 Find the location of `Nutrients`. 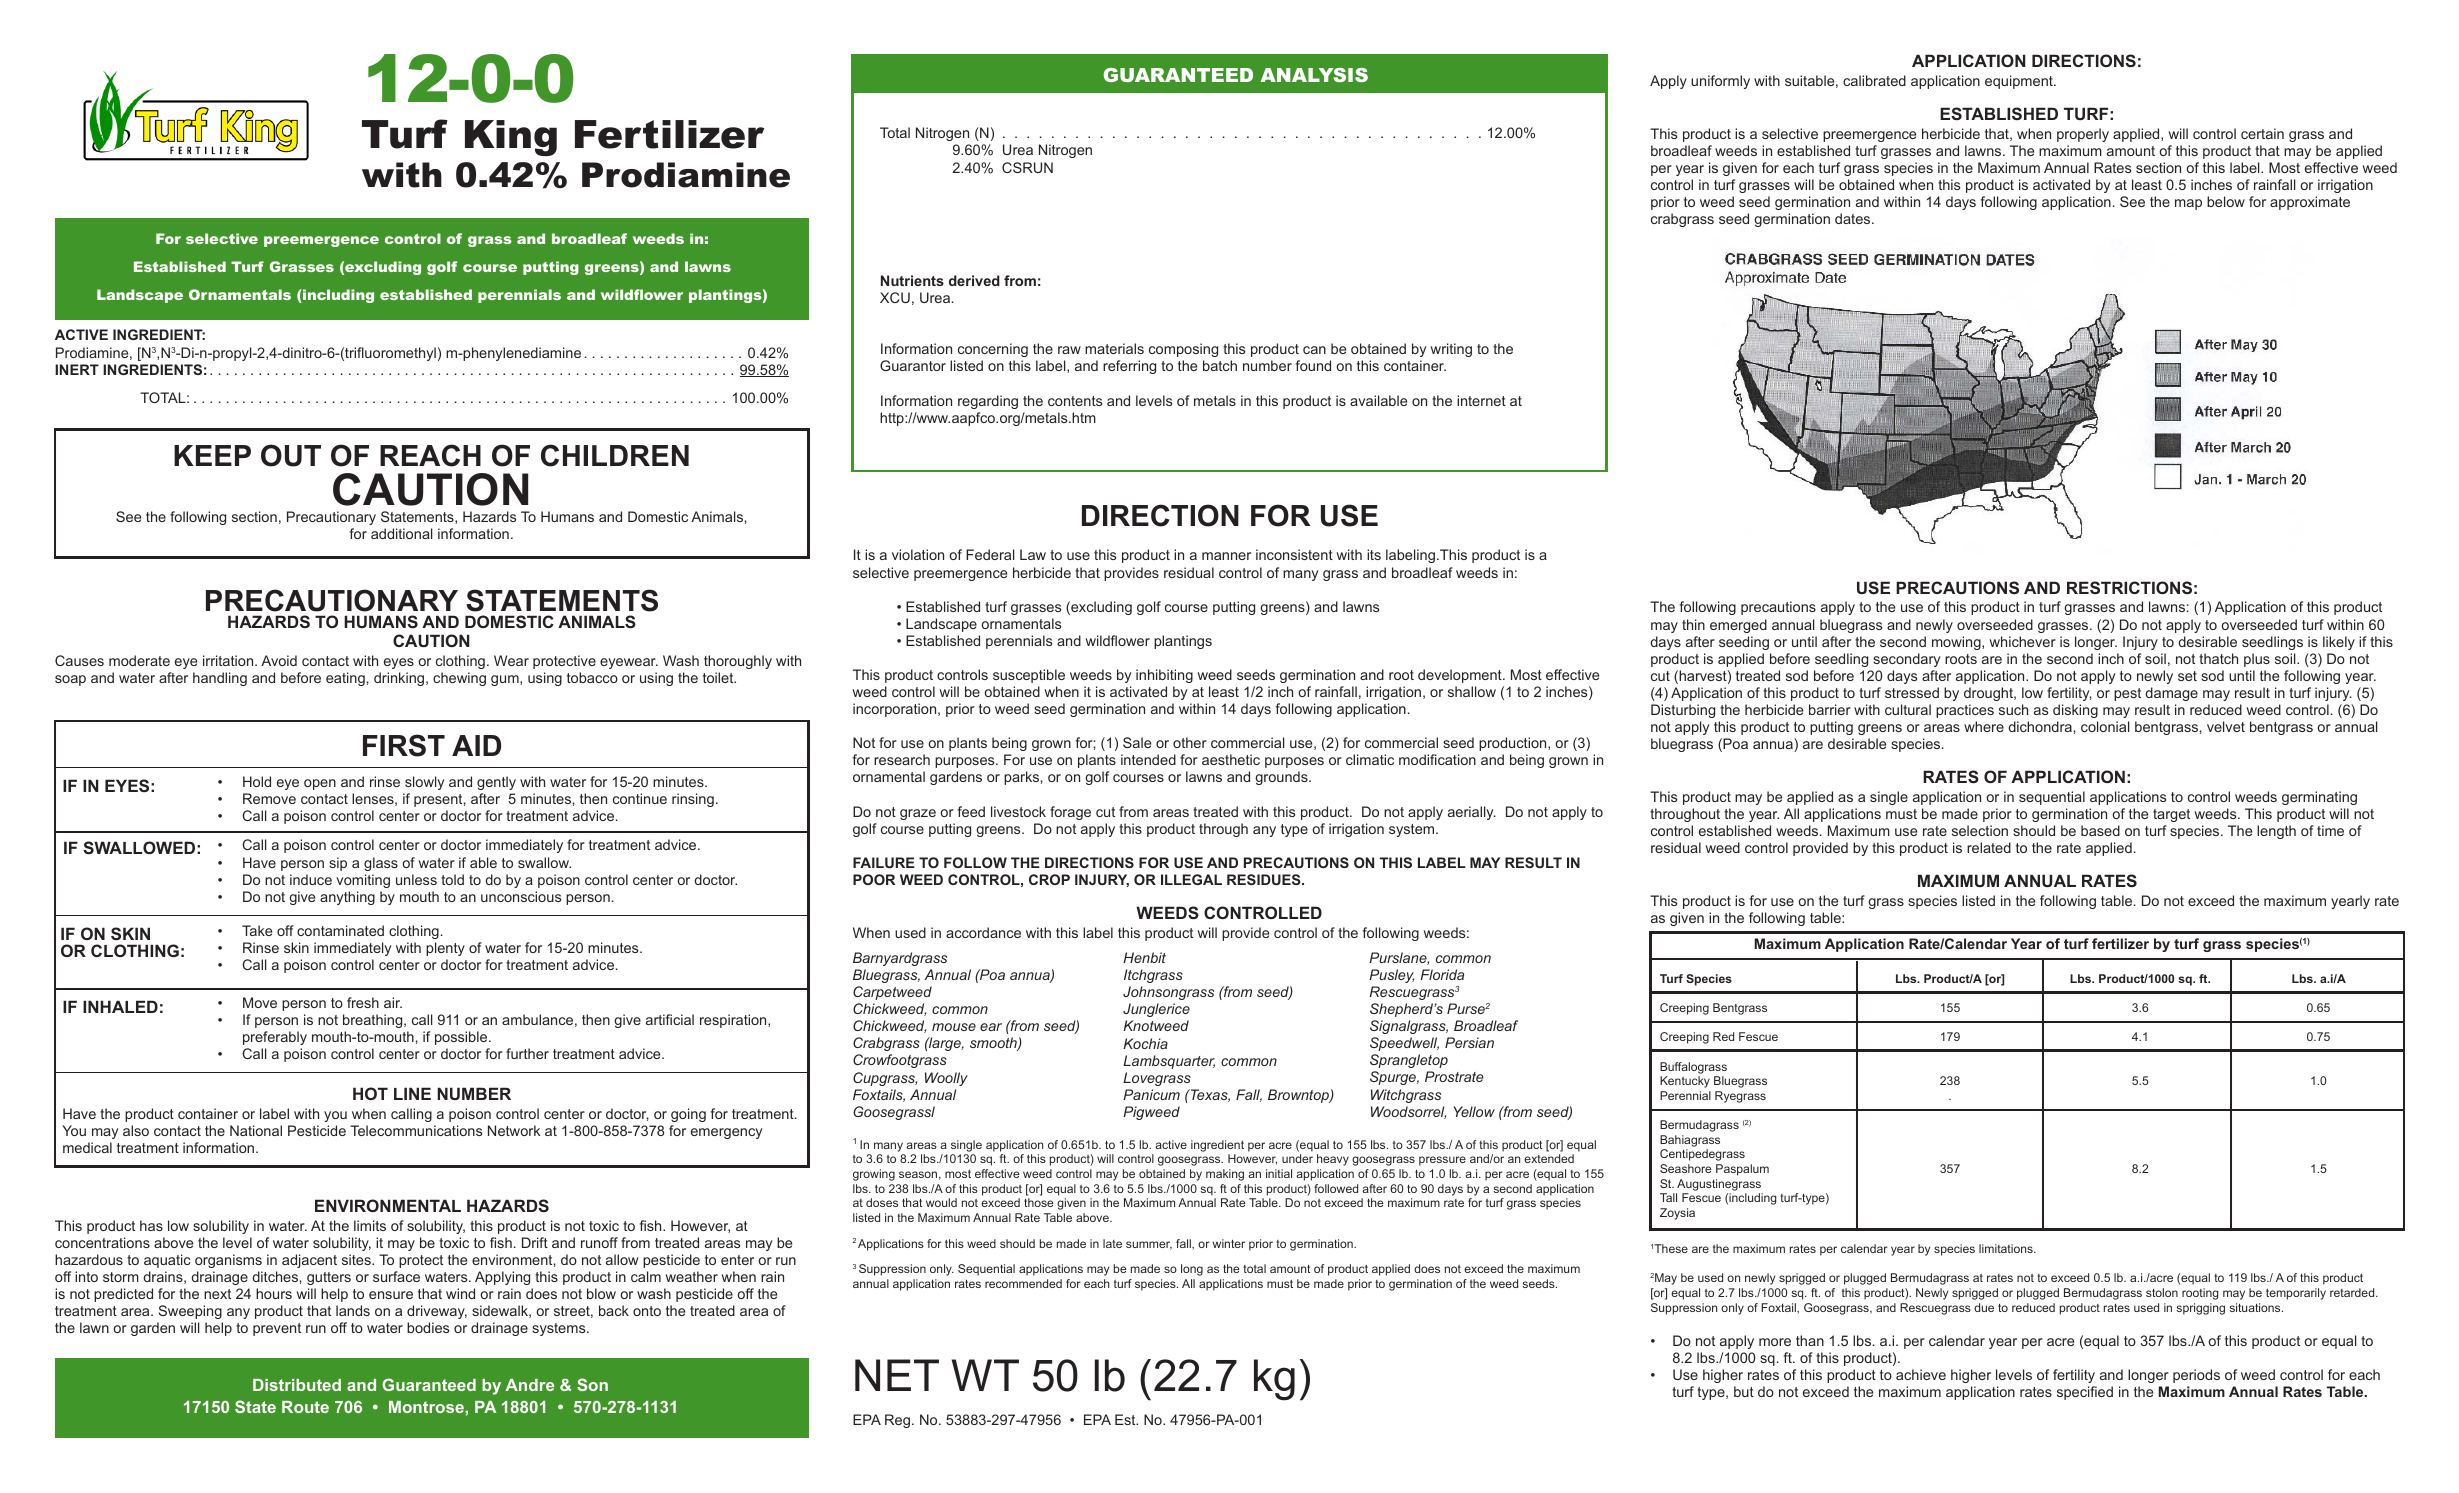

Nutrients is located at coordinates (912, 280).
